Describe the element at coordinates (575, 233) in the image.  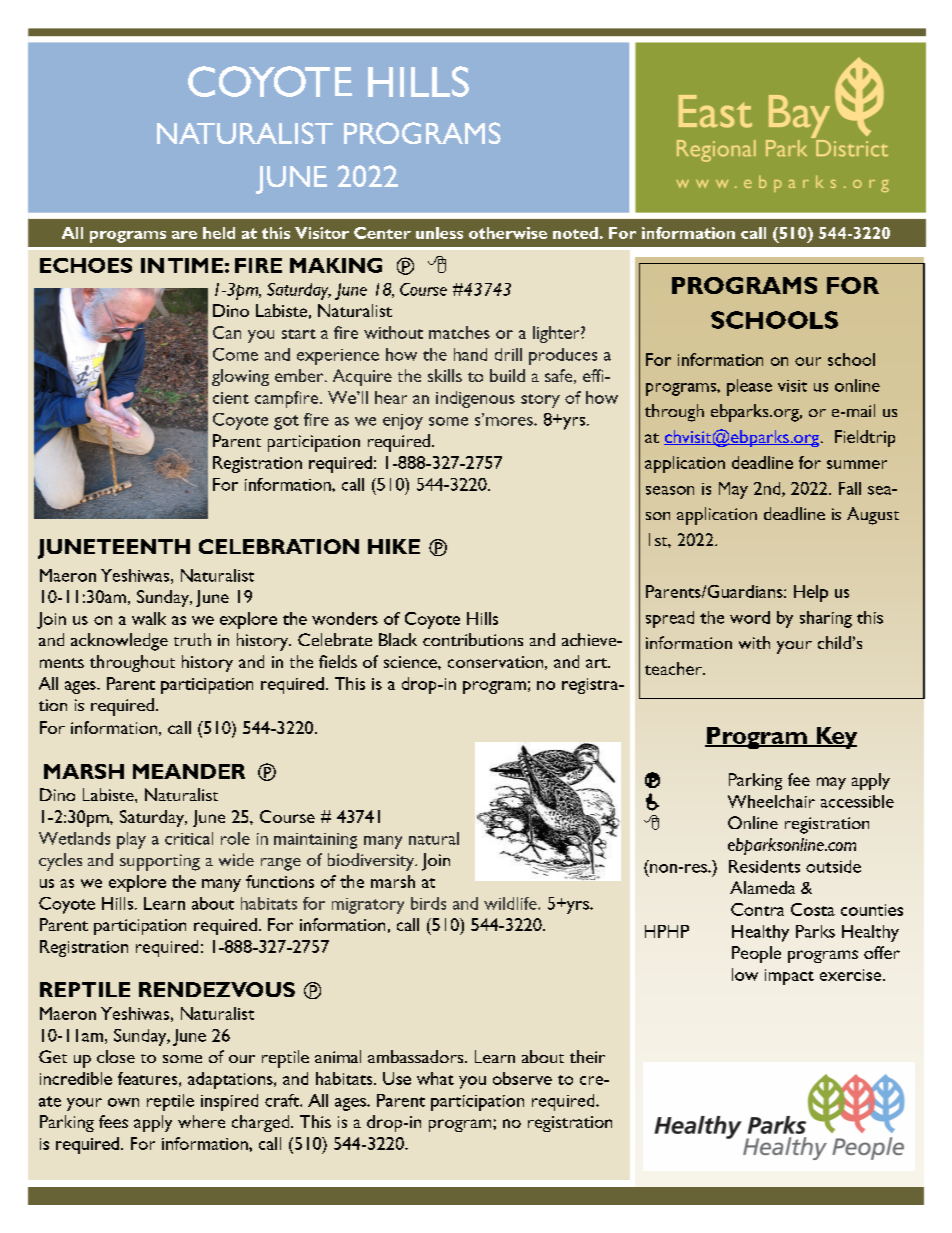
I see `noted` at that location.
